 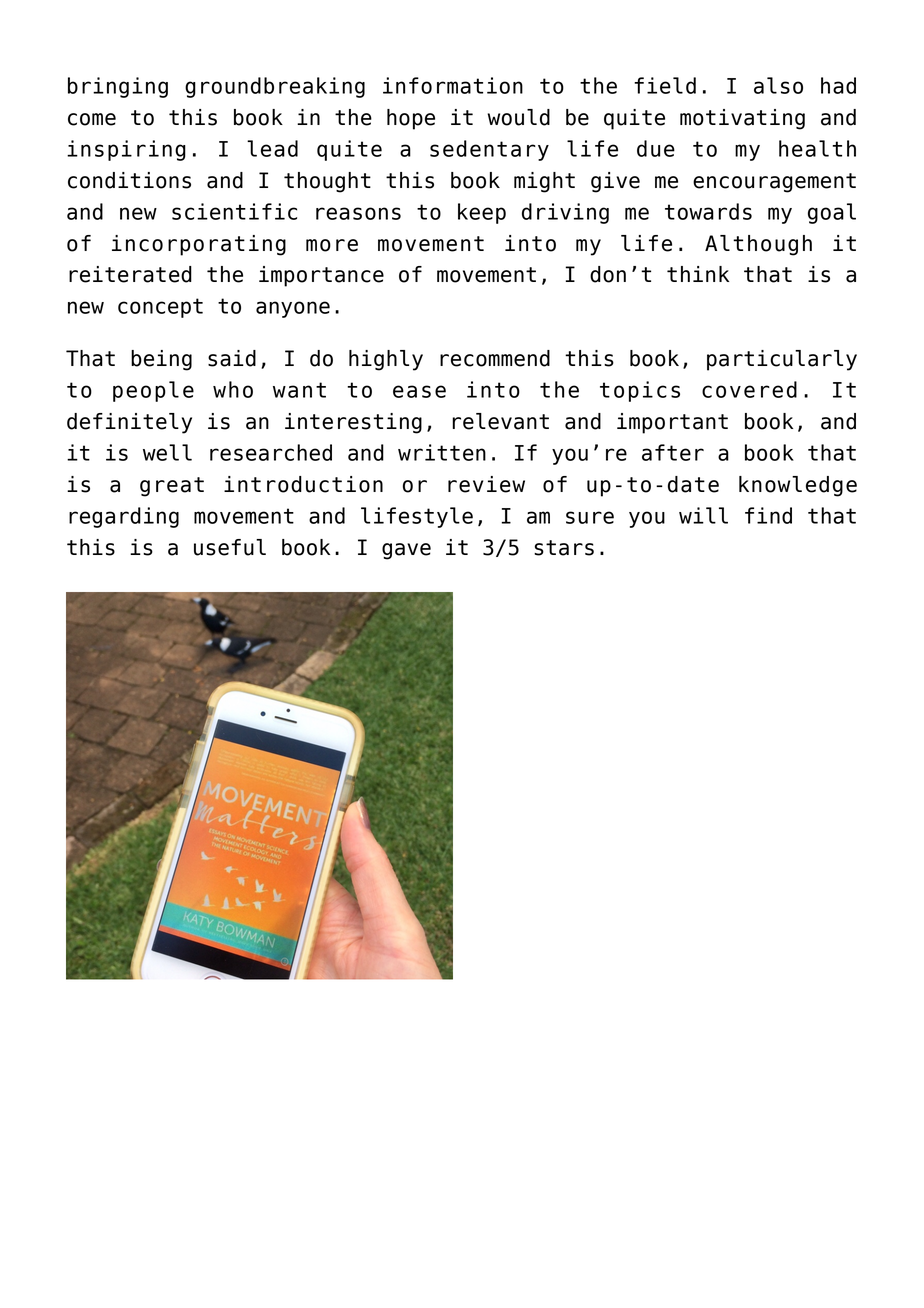 What do you see at coordinates (230, 547) in the page?
I see `useful` at bounding box center [230, 547].
